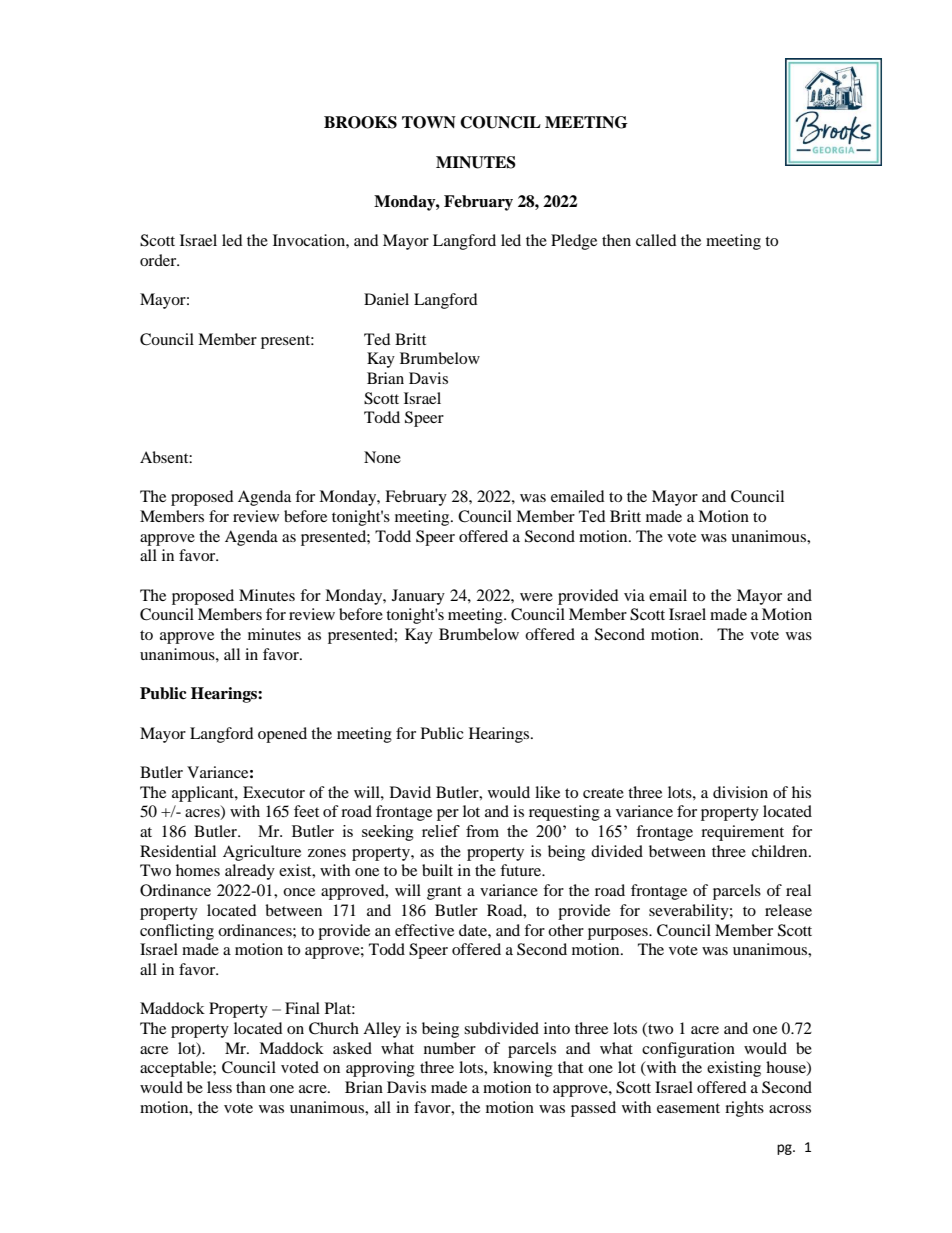  I want to click on None, so click(382, 457).
